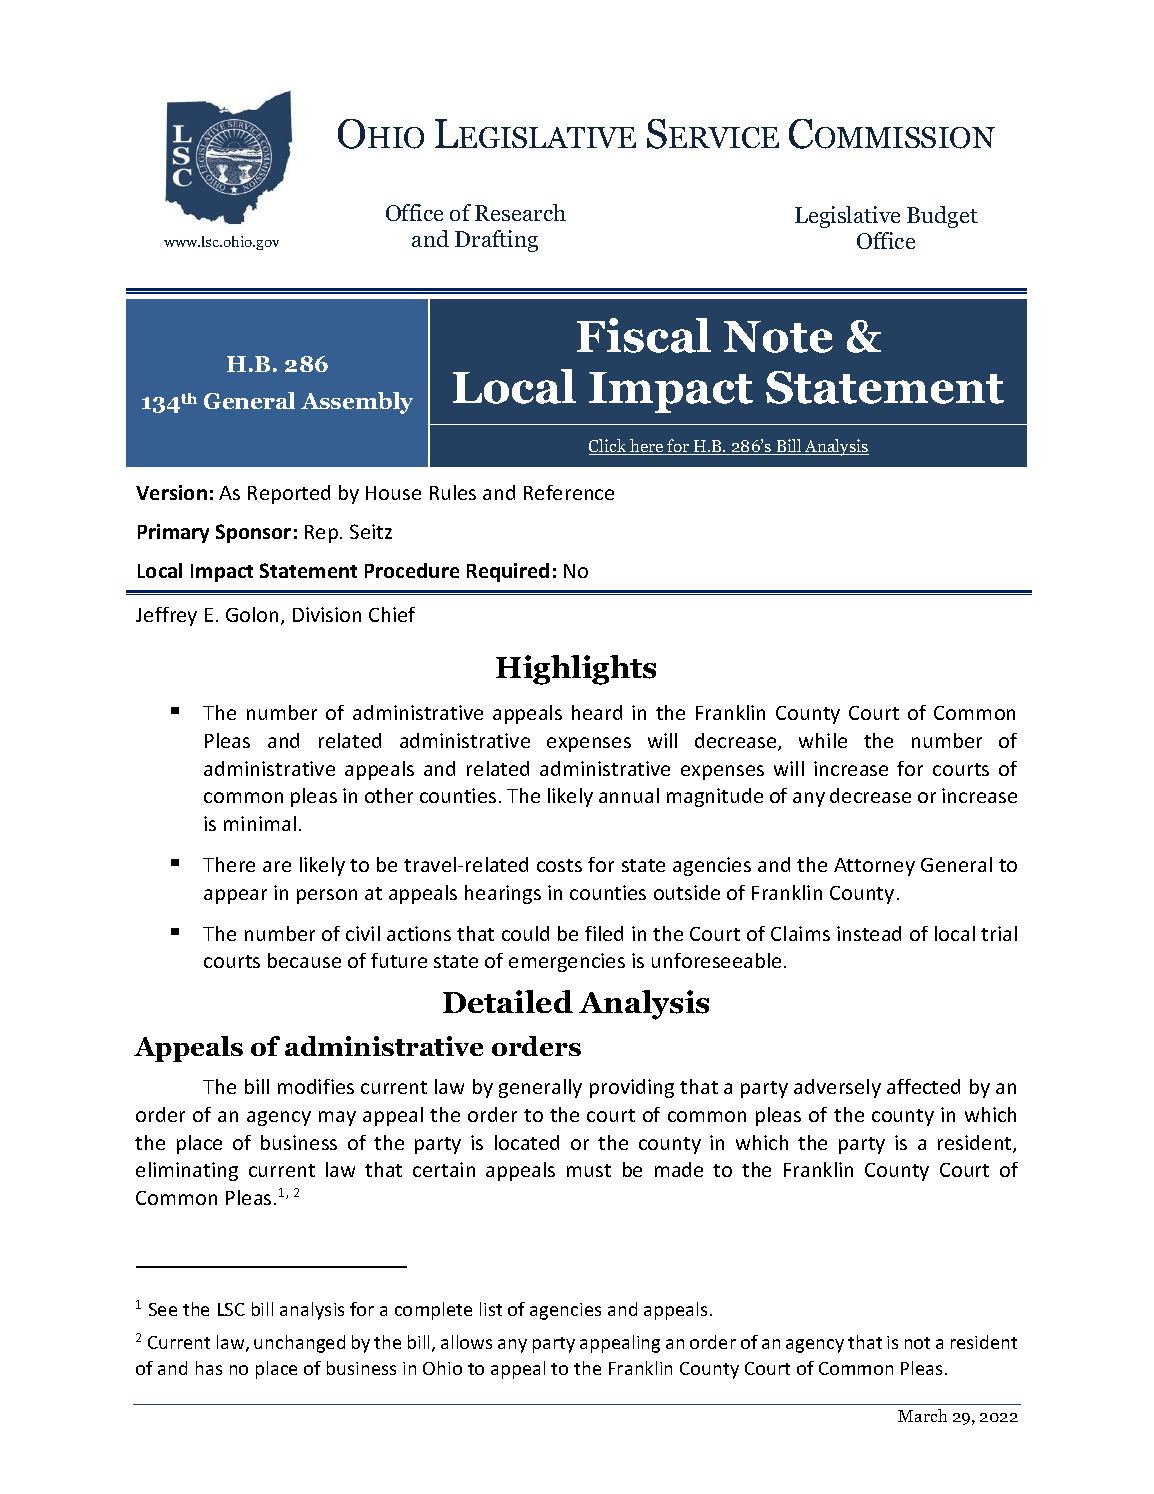  What do you see at coordinates (327, 614) in the screenshot?
I see `Division` at bounding box center [327, 614].
